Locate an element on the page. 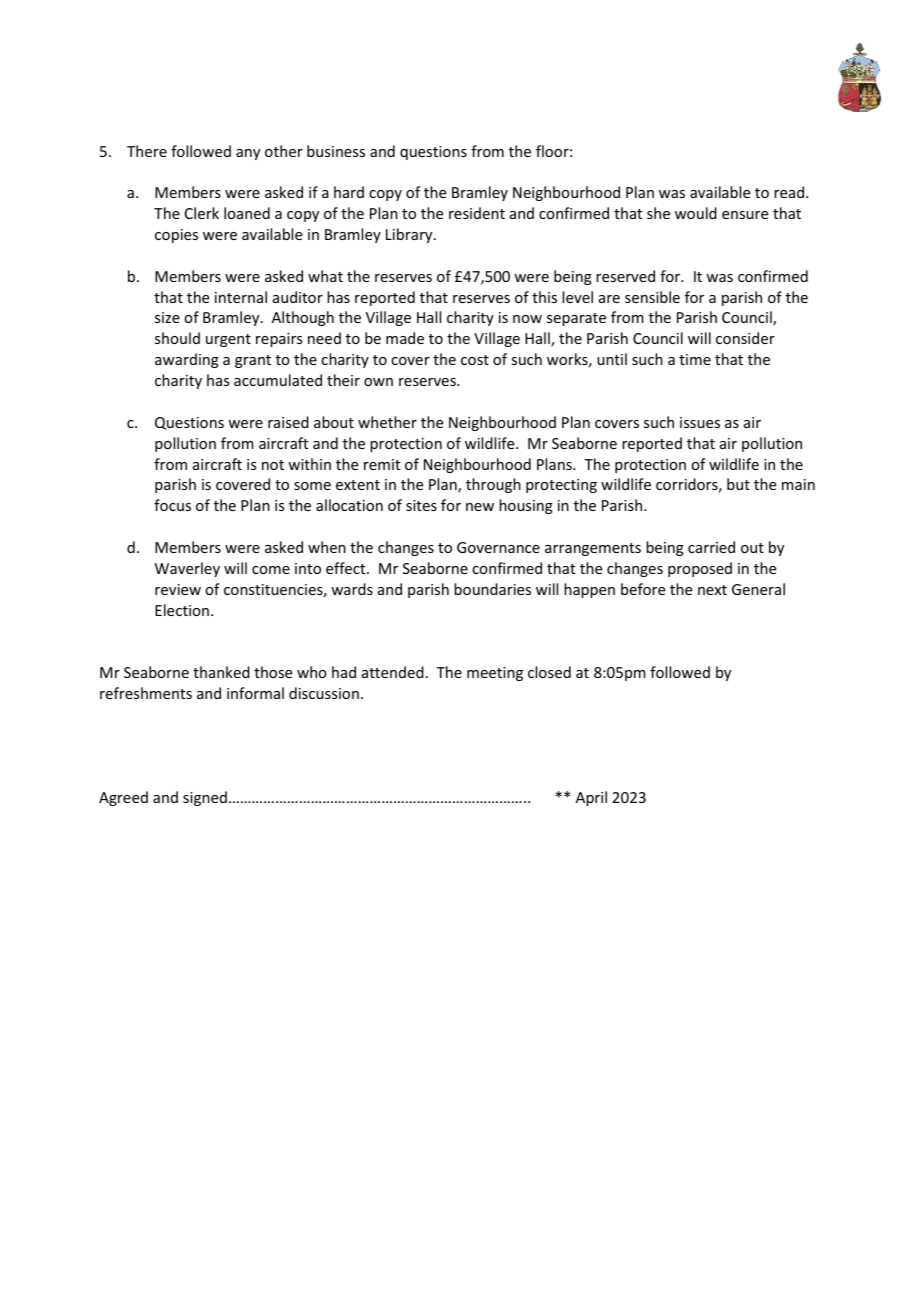  signed is located at coordinates (205, 798).
